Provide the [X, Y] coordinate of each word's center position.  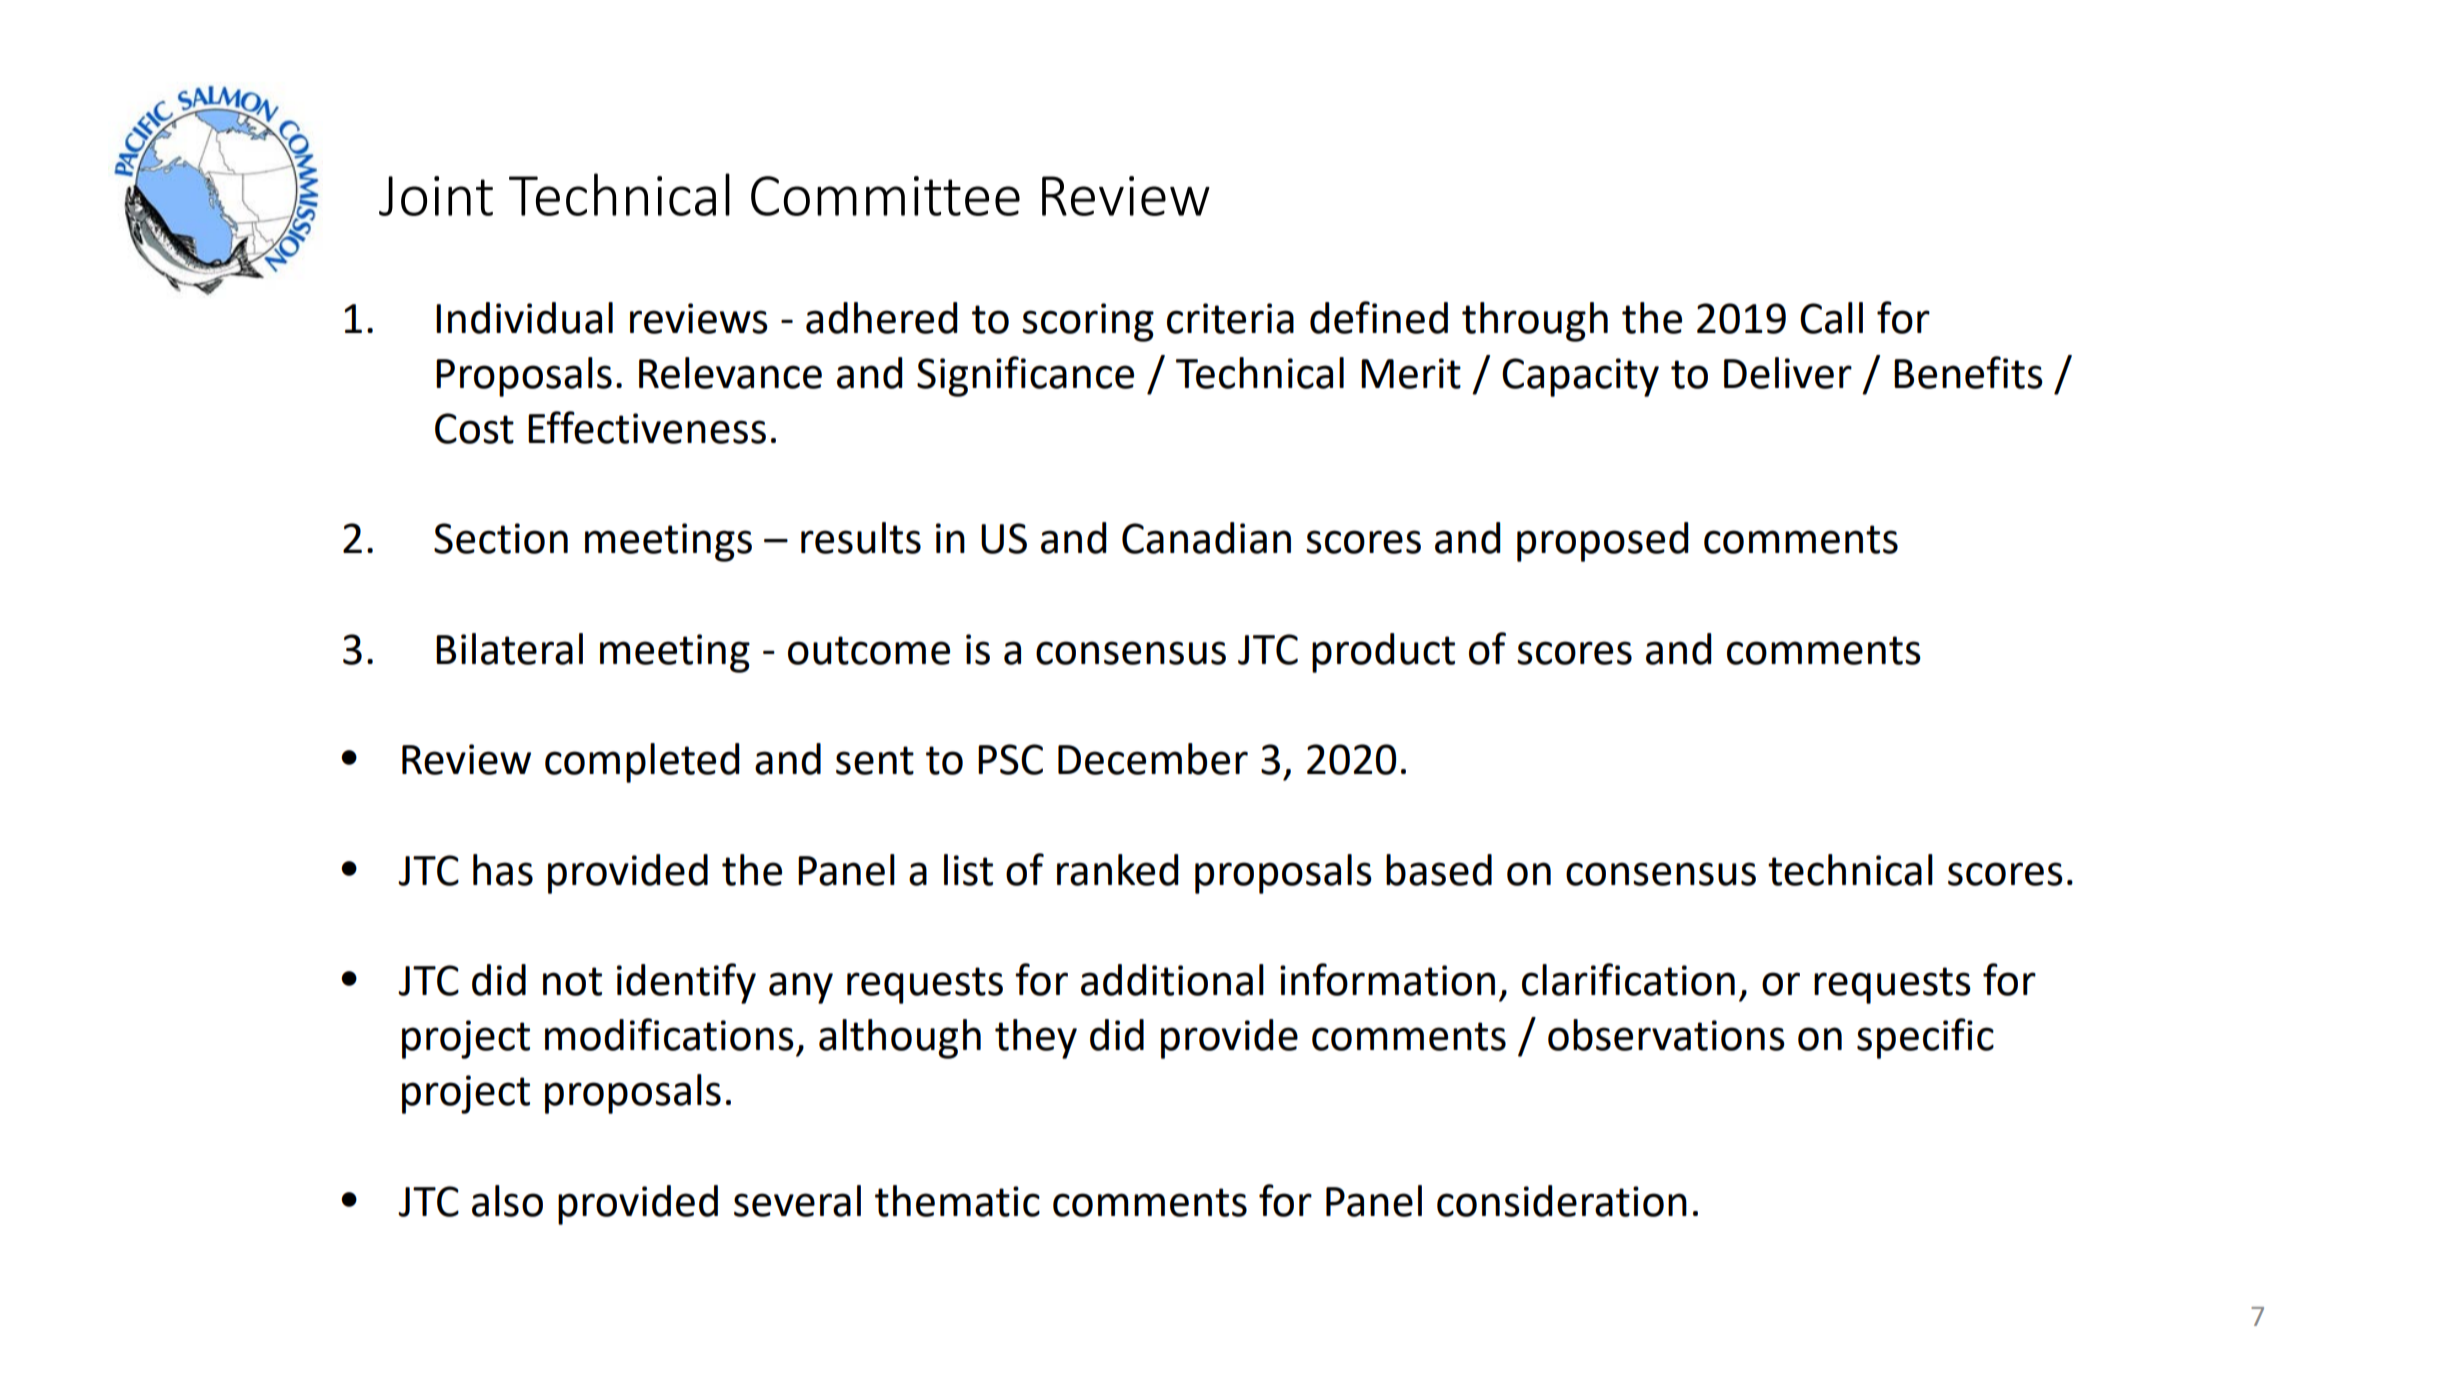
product [1383, 653]
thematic [957, 1201]
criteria [1230, 318]
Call [1831, 318]
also [507, 1201]
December [1153, 759]
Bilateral [509, 649]
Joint [436, 196]
